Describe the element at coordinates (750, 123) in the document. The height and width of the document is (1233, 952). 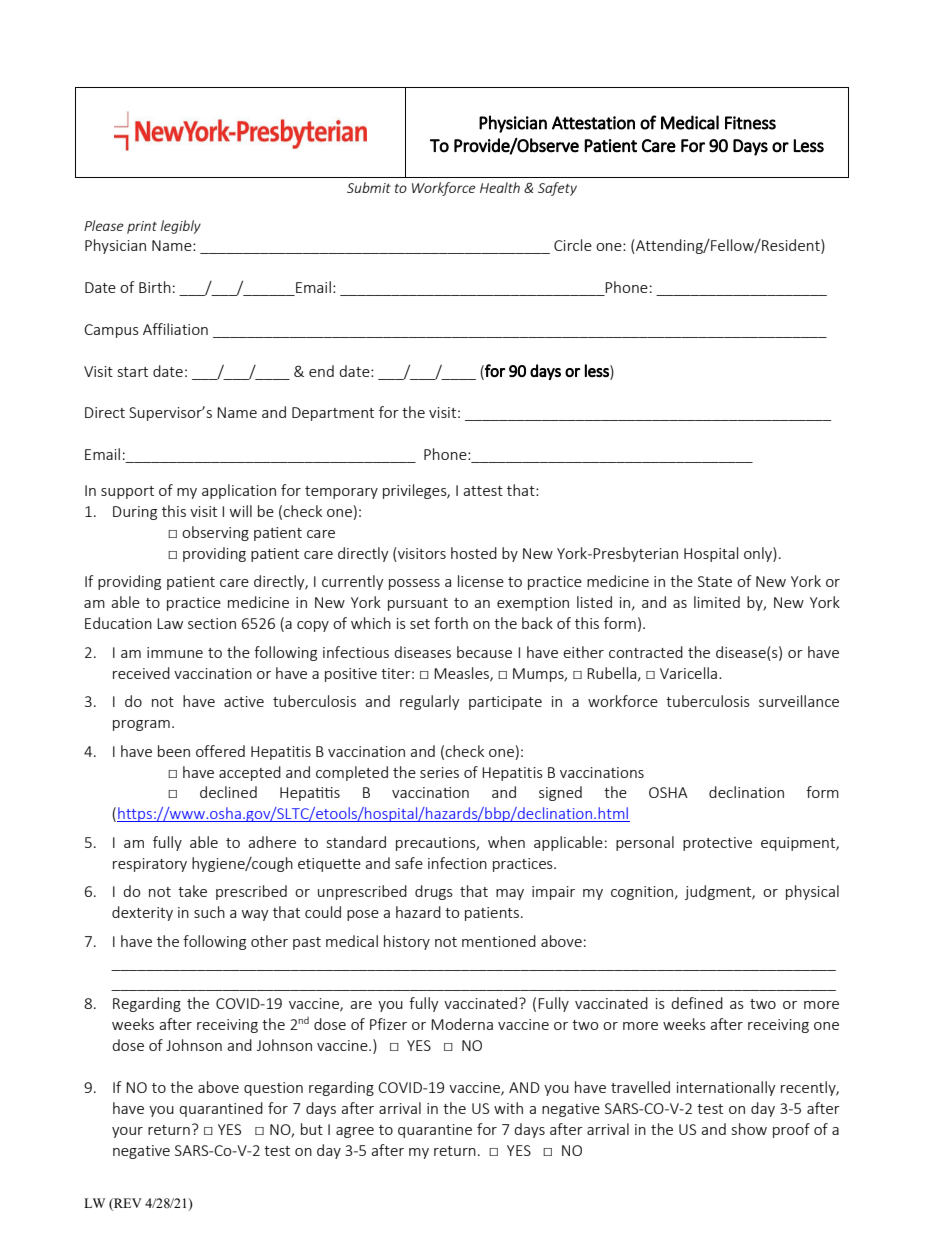
I see `Fitness` at that location.
